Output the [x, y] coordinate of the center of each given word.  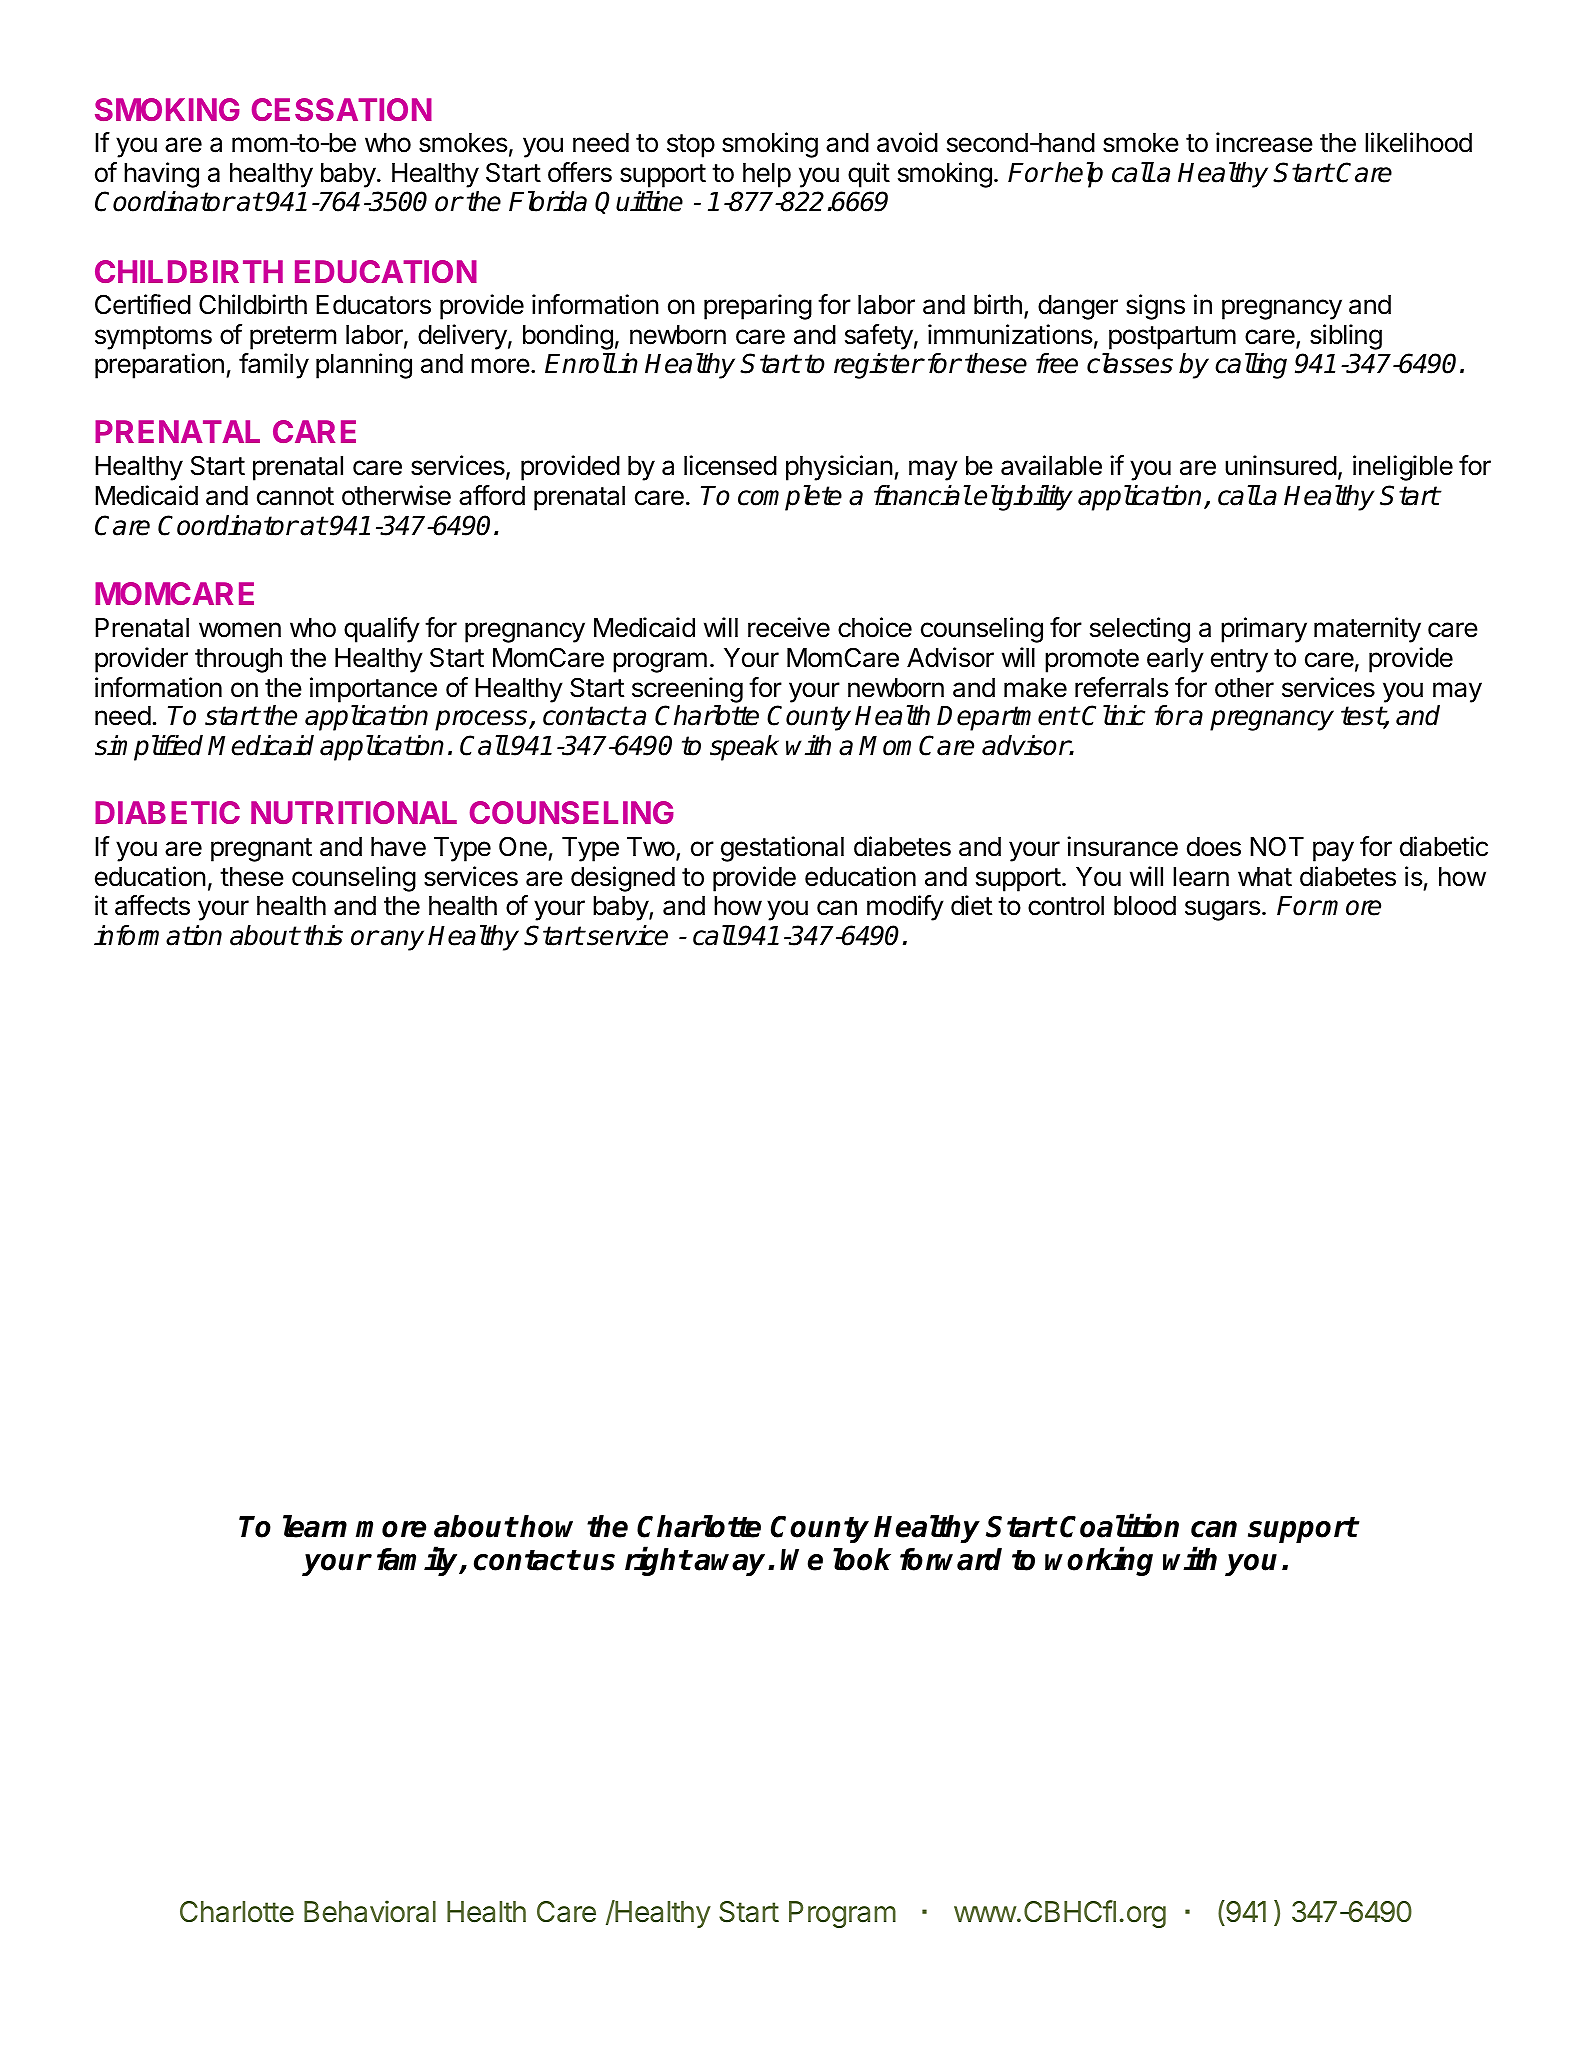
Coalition [1119, 1525]
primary [1264, 630]
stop [691, 146]
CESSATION [342, 109]
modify [905, 908]
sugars [1224, 910]
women [240, 630]
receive [789, 627]
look [862, 1559]
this [323, 935]
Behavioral [370, 1911]
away [731, 1565]
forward [951, 1559]
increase [1264, 142]
